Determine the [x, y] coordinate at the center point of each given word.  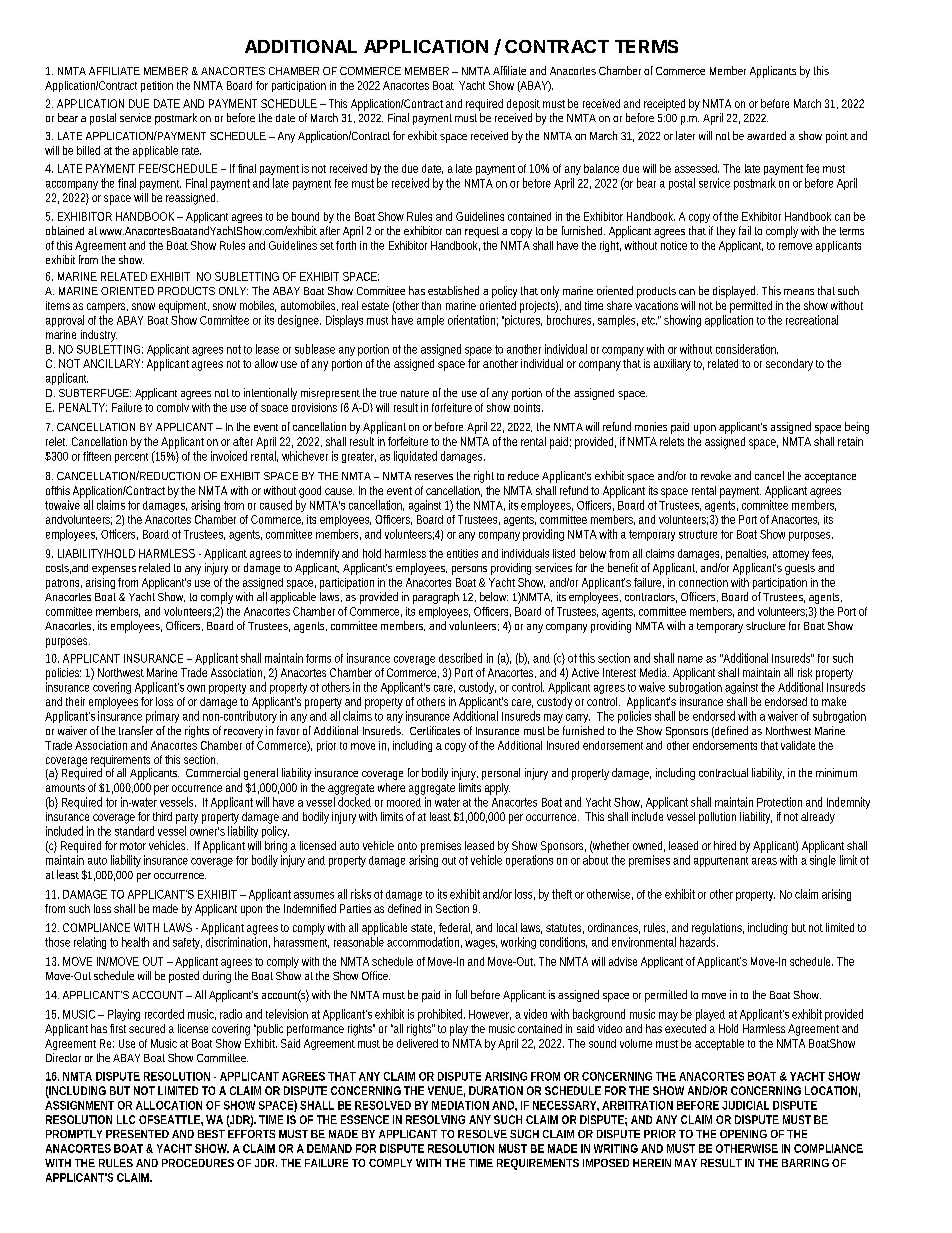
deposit [523, 105]
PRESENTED [137, 1134]
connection [703, 582]
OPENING [743, 1134]
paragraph [436, 598]
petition [157, 86]
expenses [114, 570]
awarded [766, 135]
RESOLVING [435, 1119]
